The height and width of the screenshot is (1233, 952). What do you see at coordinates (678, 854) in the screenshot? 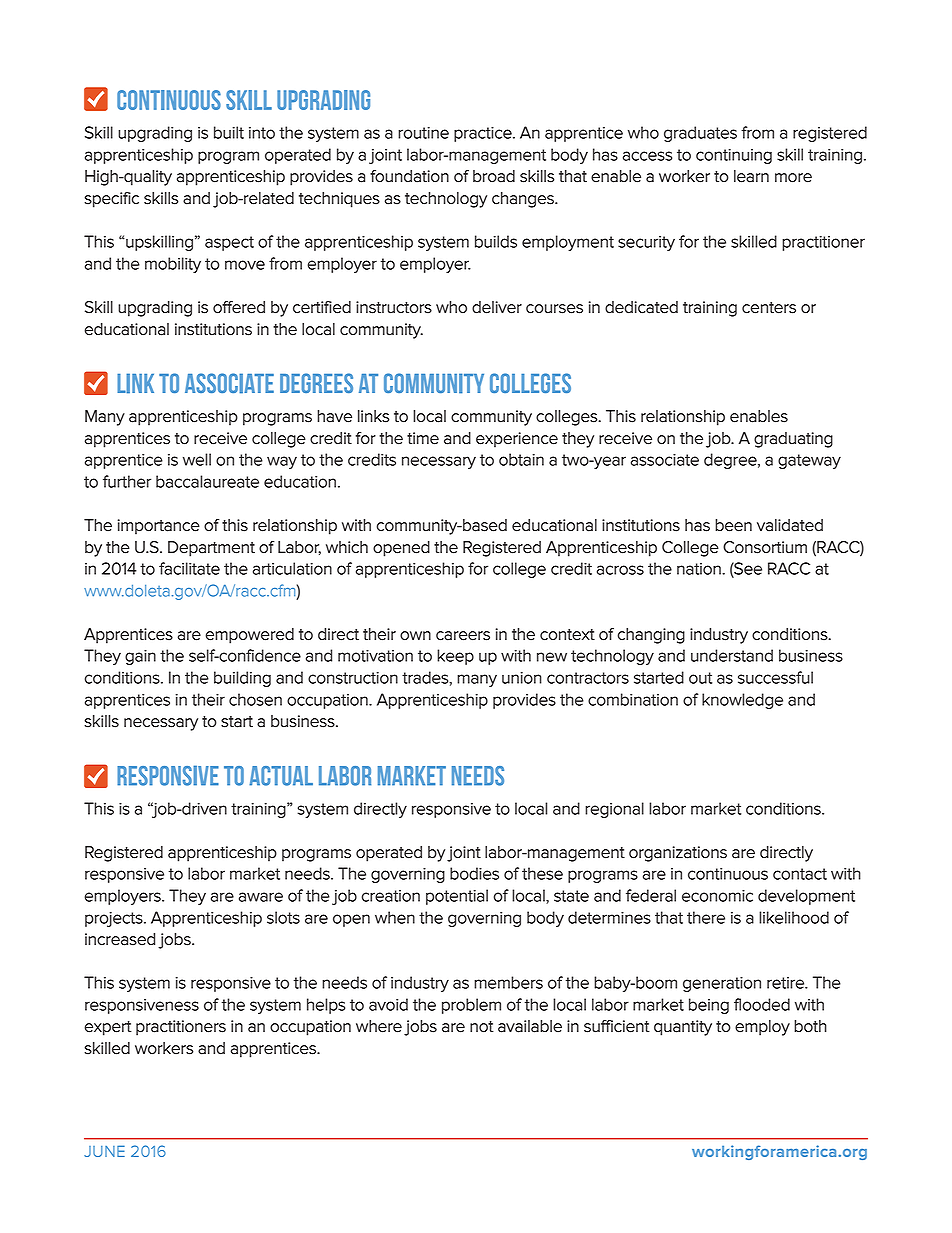
I see `organizations` at bounding box center [678, 854].
